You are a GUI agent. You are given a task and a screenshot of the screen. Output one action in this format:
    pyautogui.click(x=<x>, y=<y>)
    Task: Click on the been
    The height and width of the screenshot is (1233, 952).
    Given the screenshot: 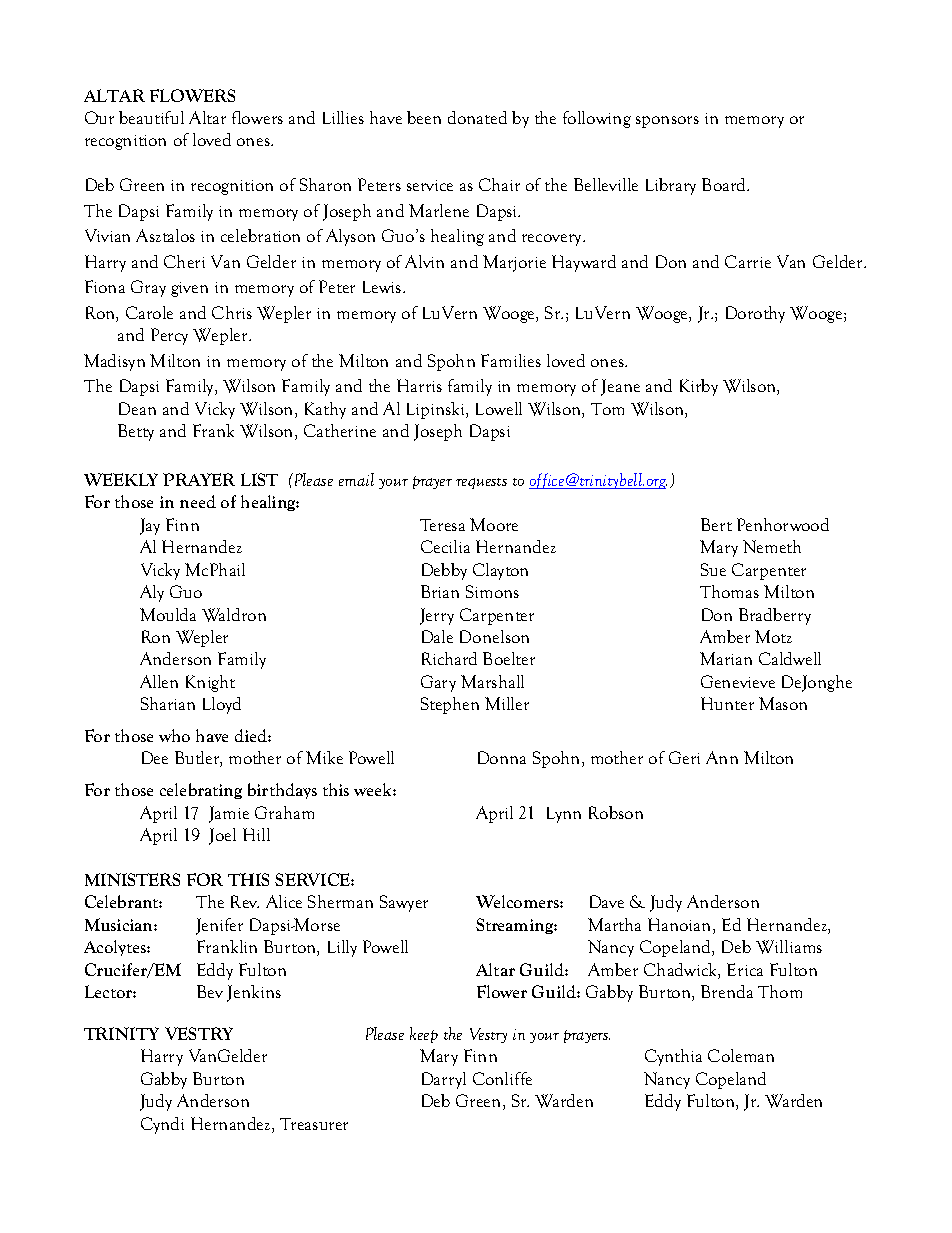 What is the action you would take?
    pyautogui.click(x=424, y=117)
